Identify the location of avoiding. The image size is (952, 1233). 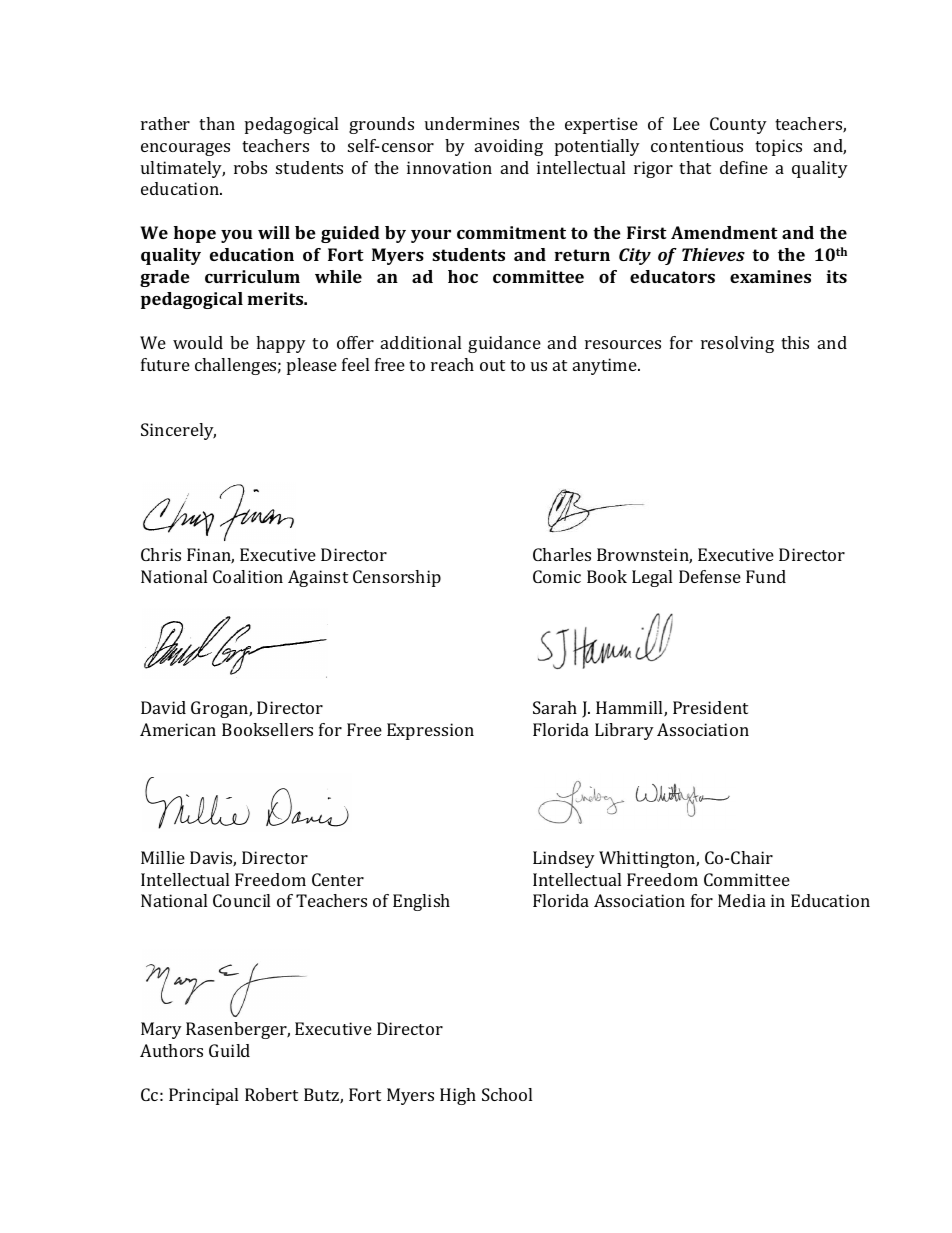
(509, 147).
